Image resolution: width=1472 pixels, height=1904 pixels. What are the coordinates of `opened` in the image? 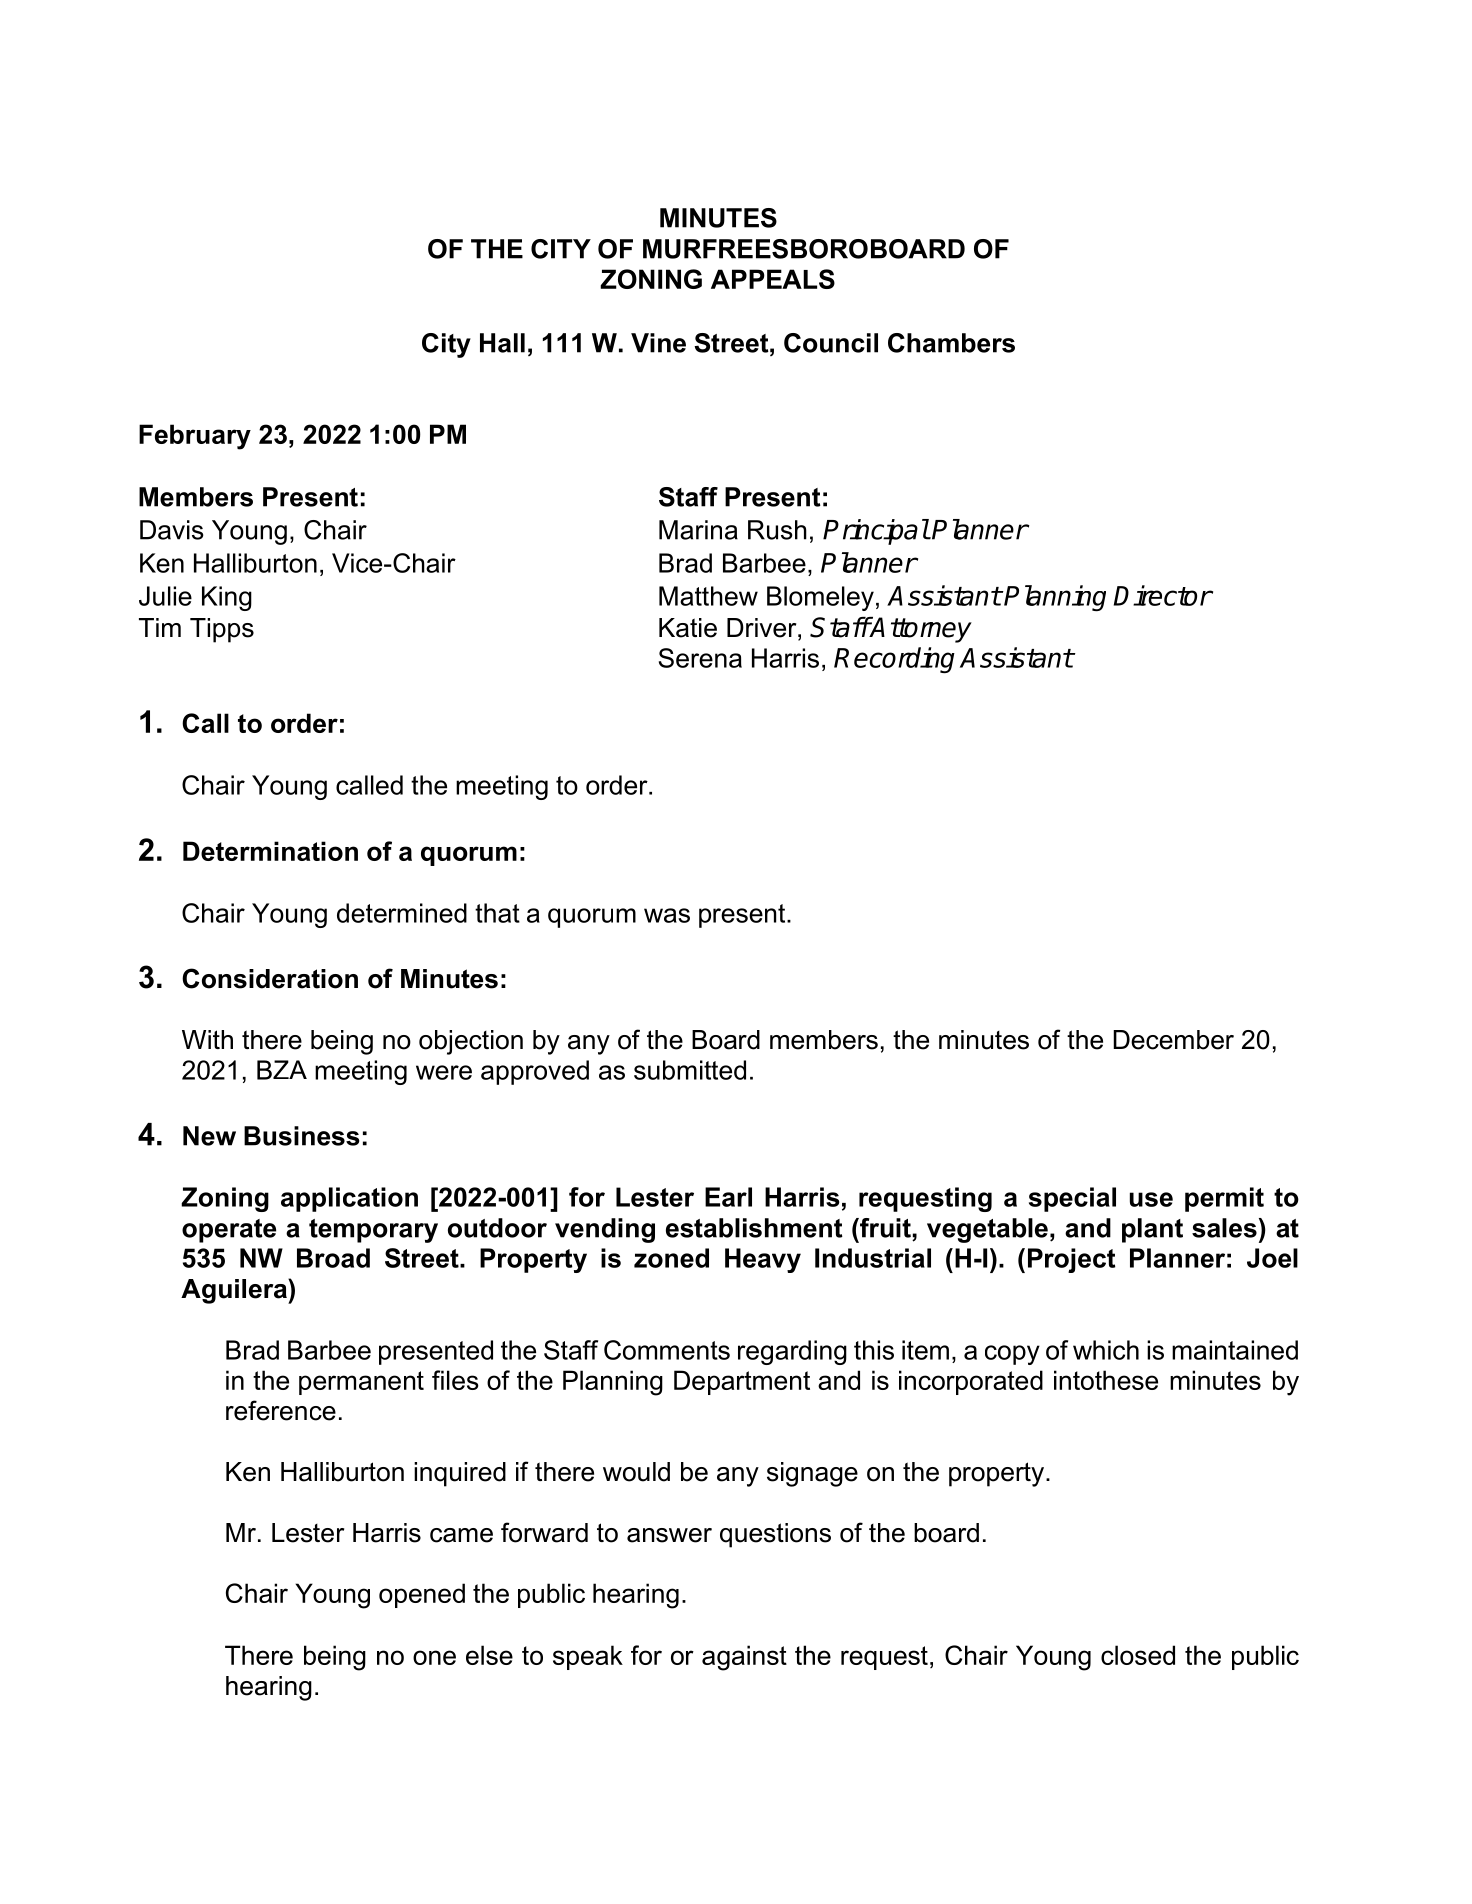 It's located at (422, 1595).
